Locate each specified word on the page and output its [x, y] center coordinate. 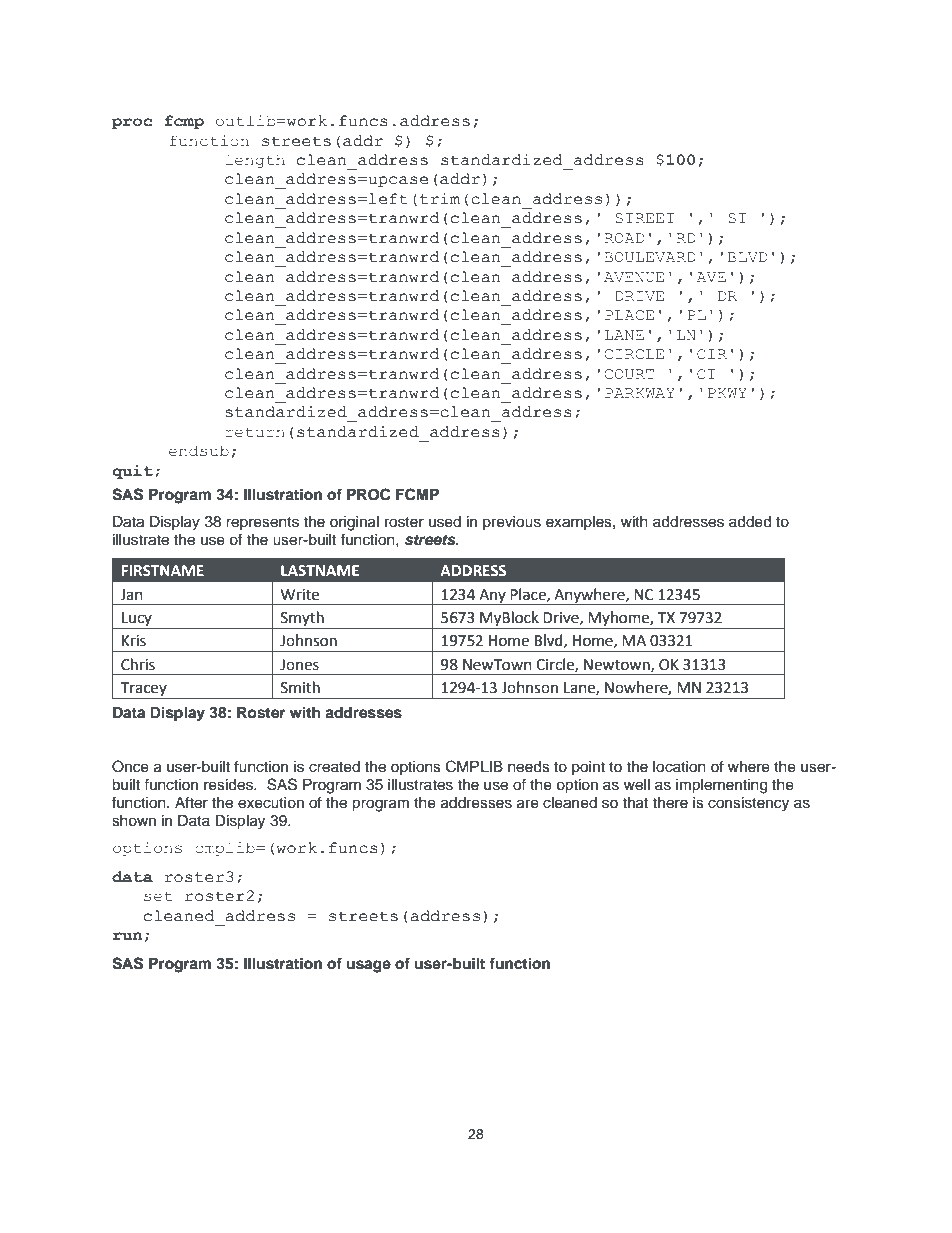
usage [369, 966]
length [255, 161]
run [127, 936]
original [354, 523]
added [750, 522]
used [445, 522]
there [670, 803]
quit [132, 472]
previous [512, 523]
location [679, 767]
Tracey [143, 690]
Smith [300, 687]
